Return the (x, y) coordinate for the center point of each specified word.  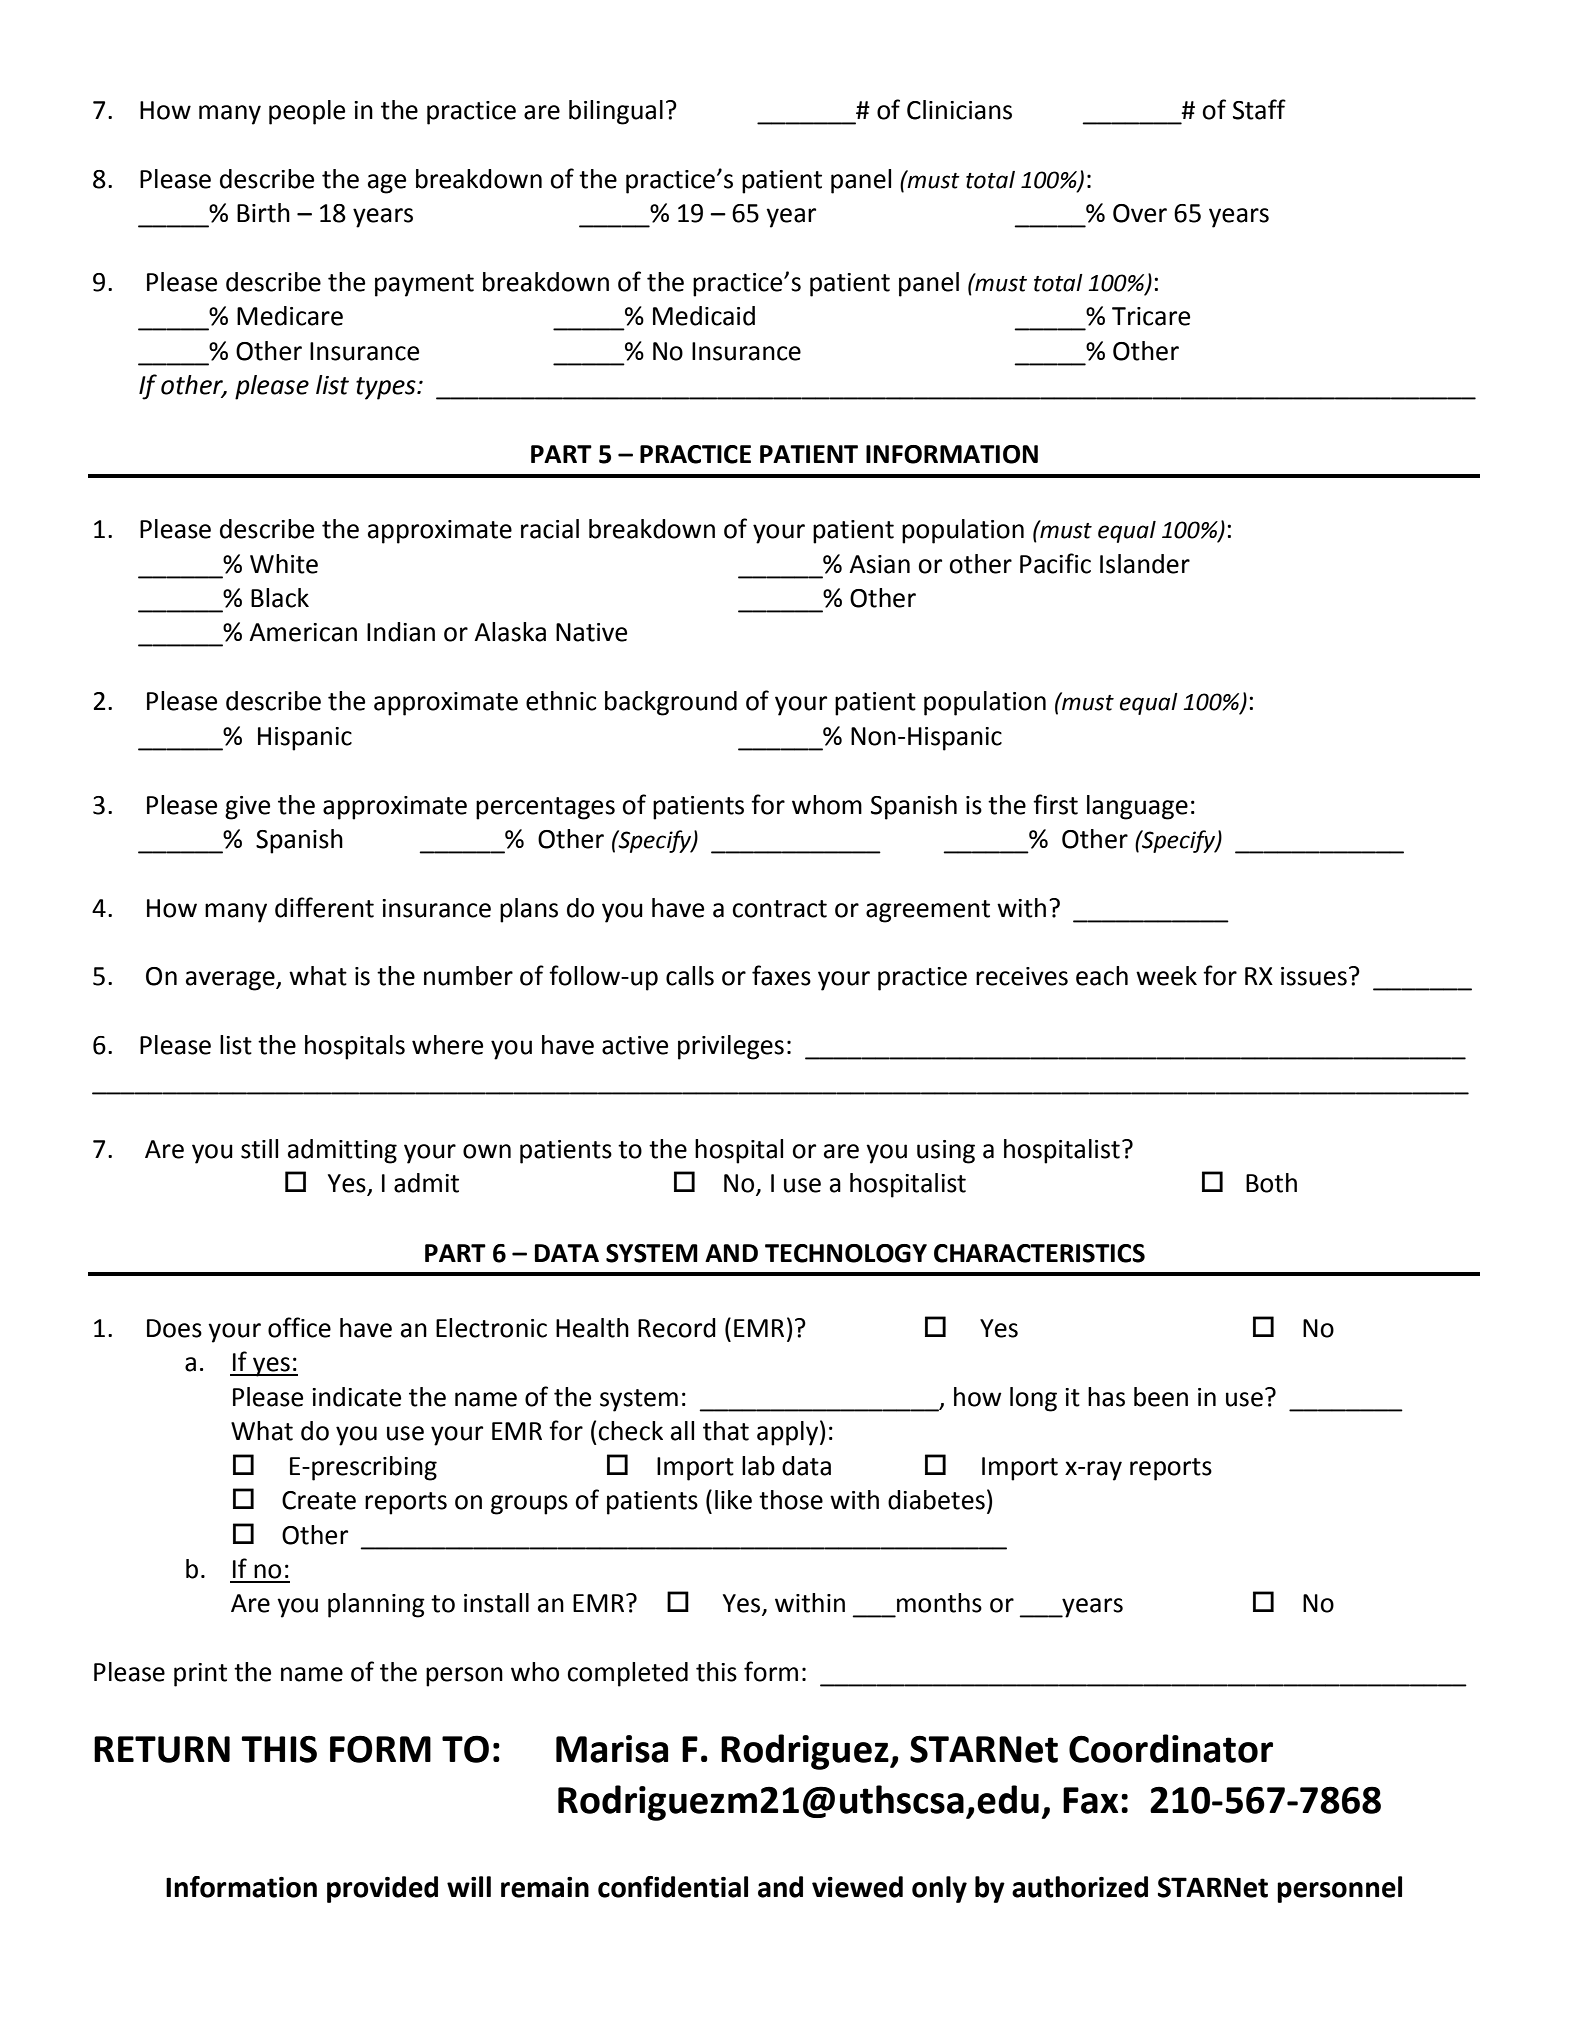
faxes (781, 975)
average (231, 981)
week (1166, 976)
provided (382, 1889)
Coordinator (1171, 1748)
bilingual (616, 112)
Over (1140, 213)
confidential (673, 1887)
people (307, 112)
